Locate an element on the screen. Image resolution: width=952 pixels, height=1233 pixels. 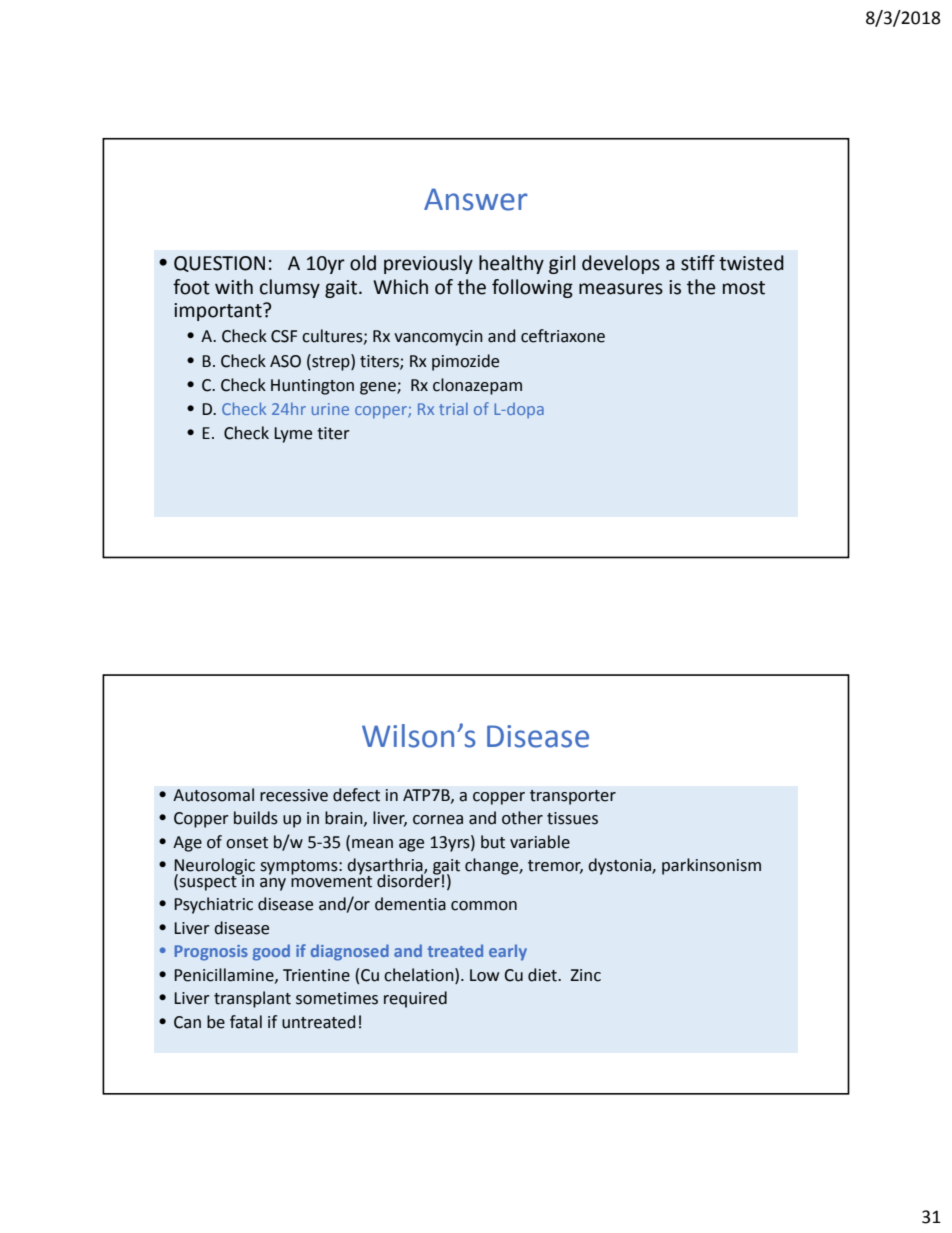
stiff is located at coordinates (698, 263).
